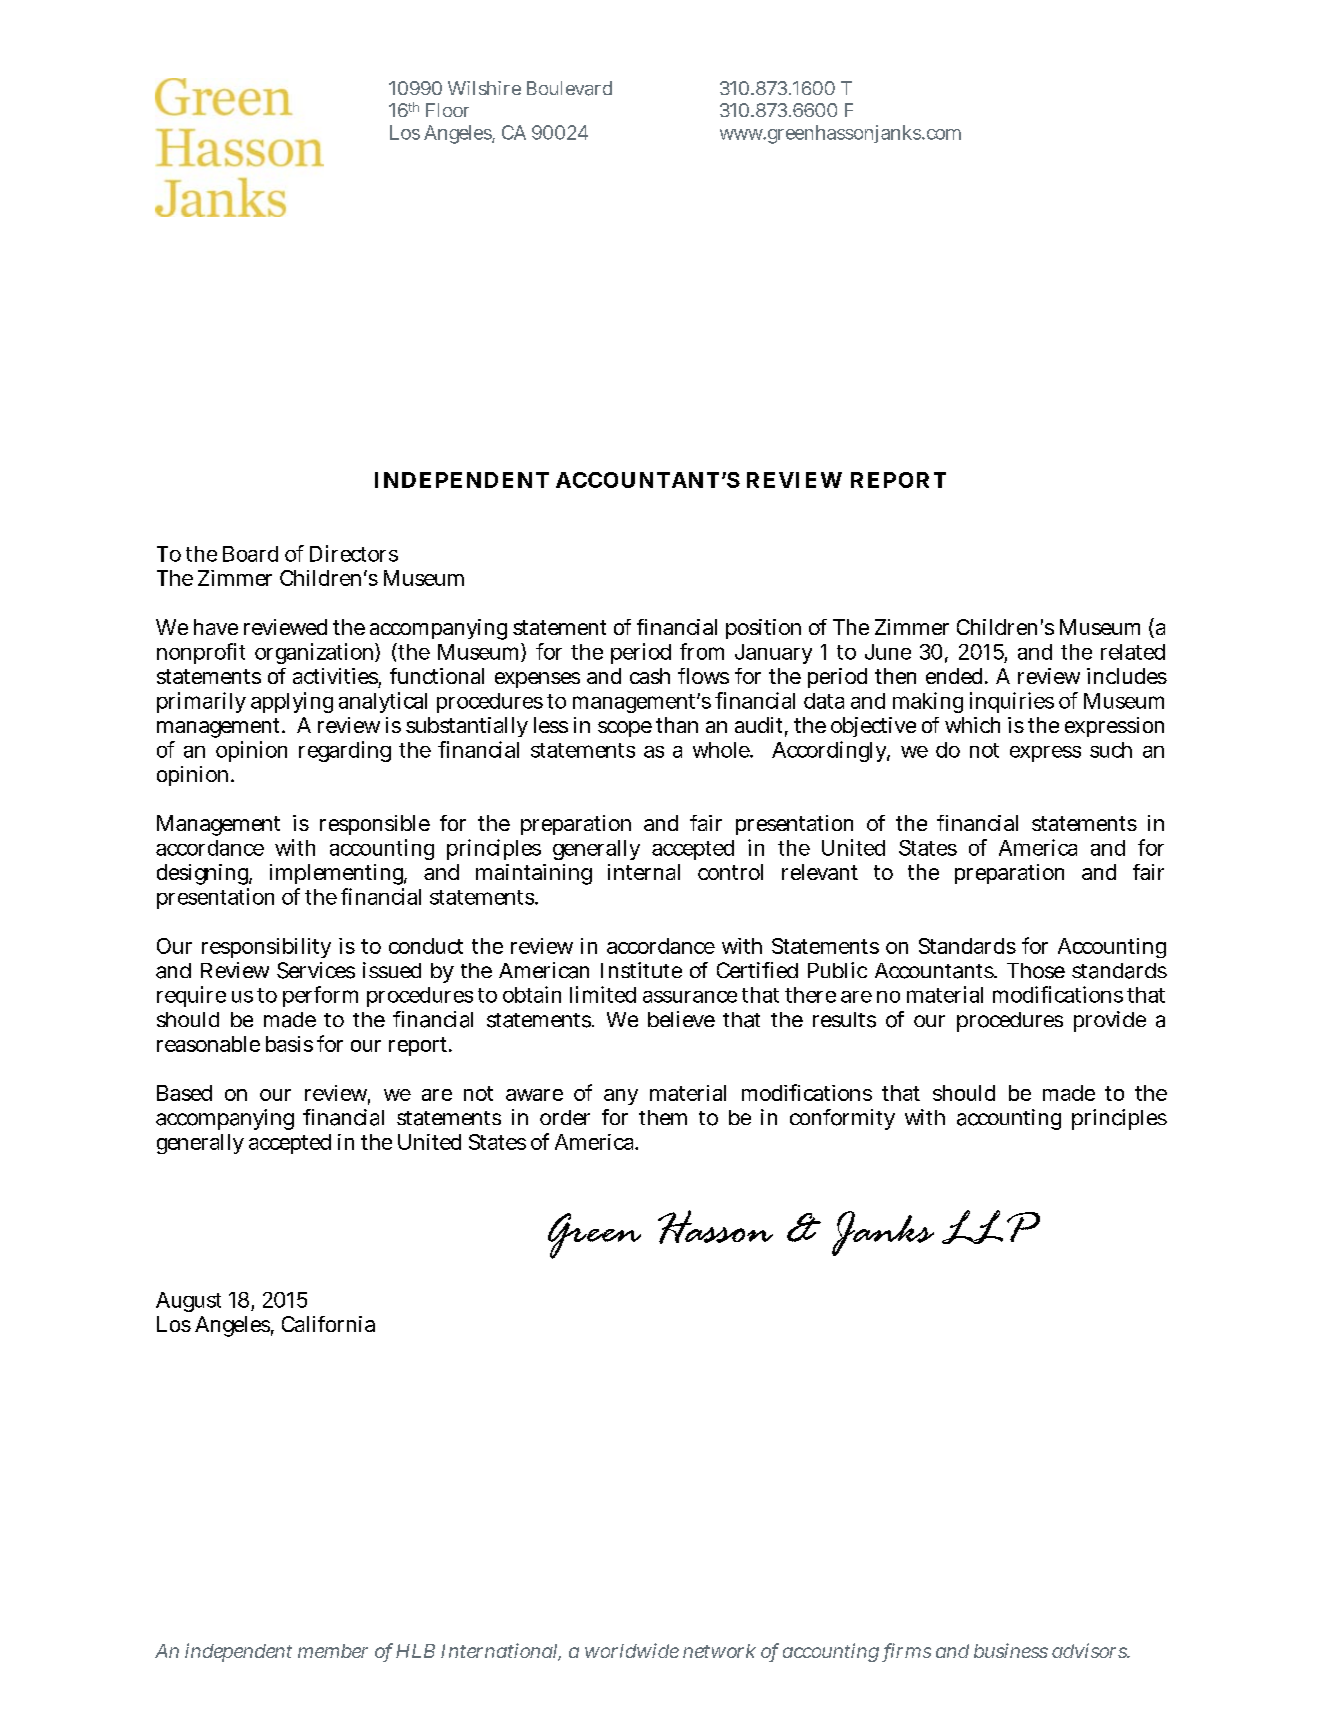 This image has width=1321, height=1709. I want to click on Those, so click(1036, 971).
